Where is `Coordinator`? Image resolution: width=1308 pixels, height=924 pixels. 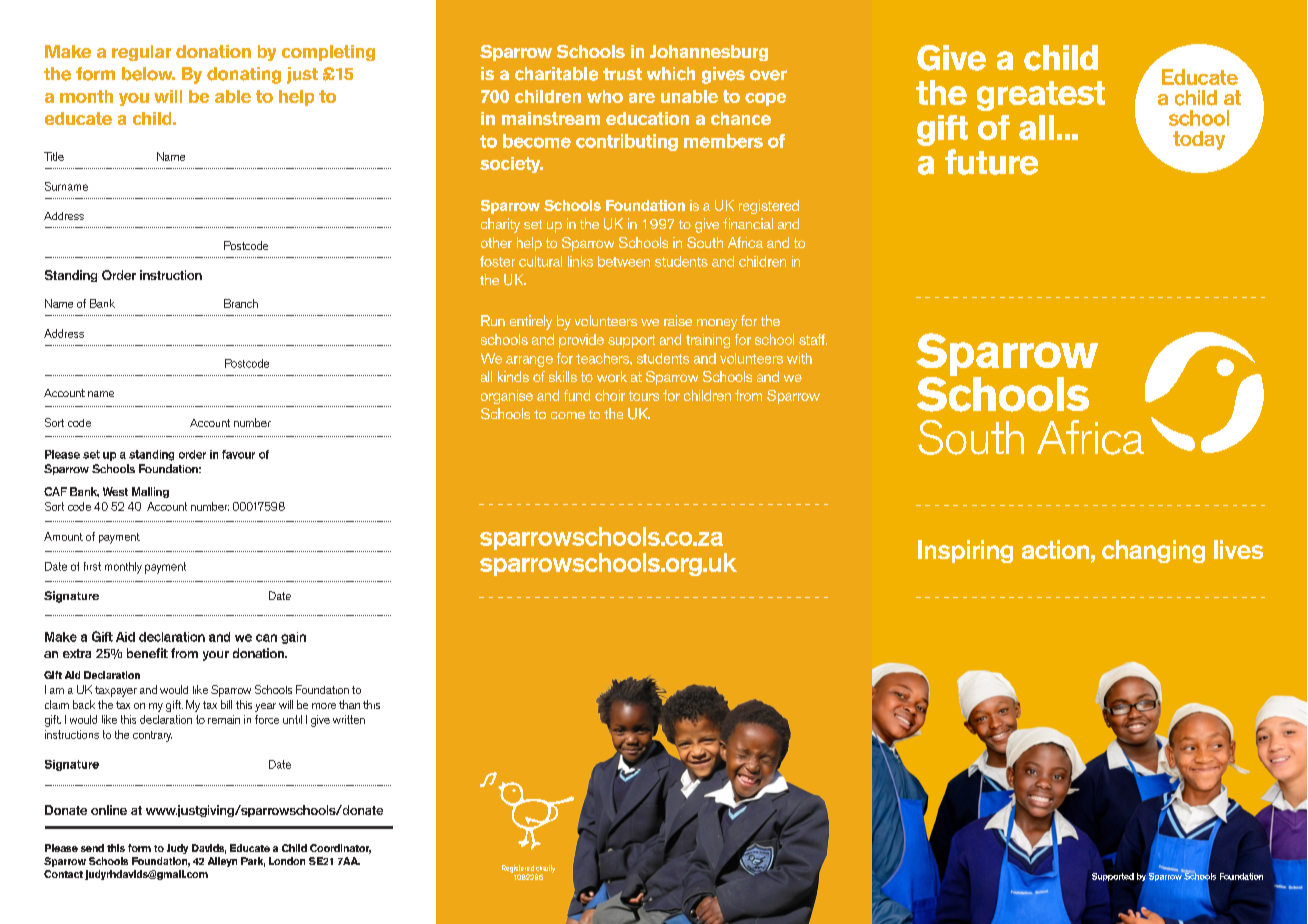 Coordinator is located at coordinates (340, 849).
